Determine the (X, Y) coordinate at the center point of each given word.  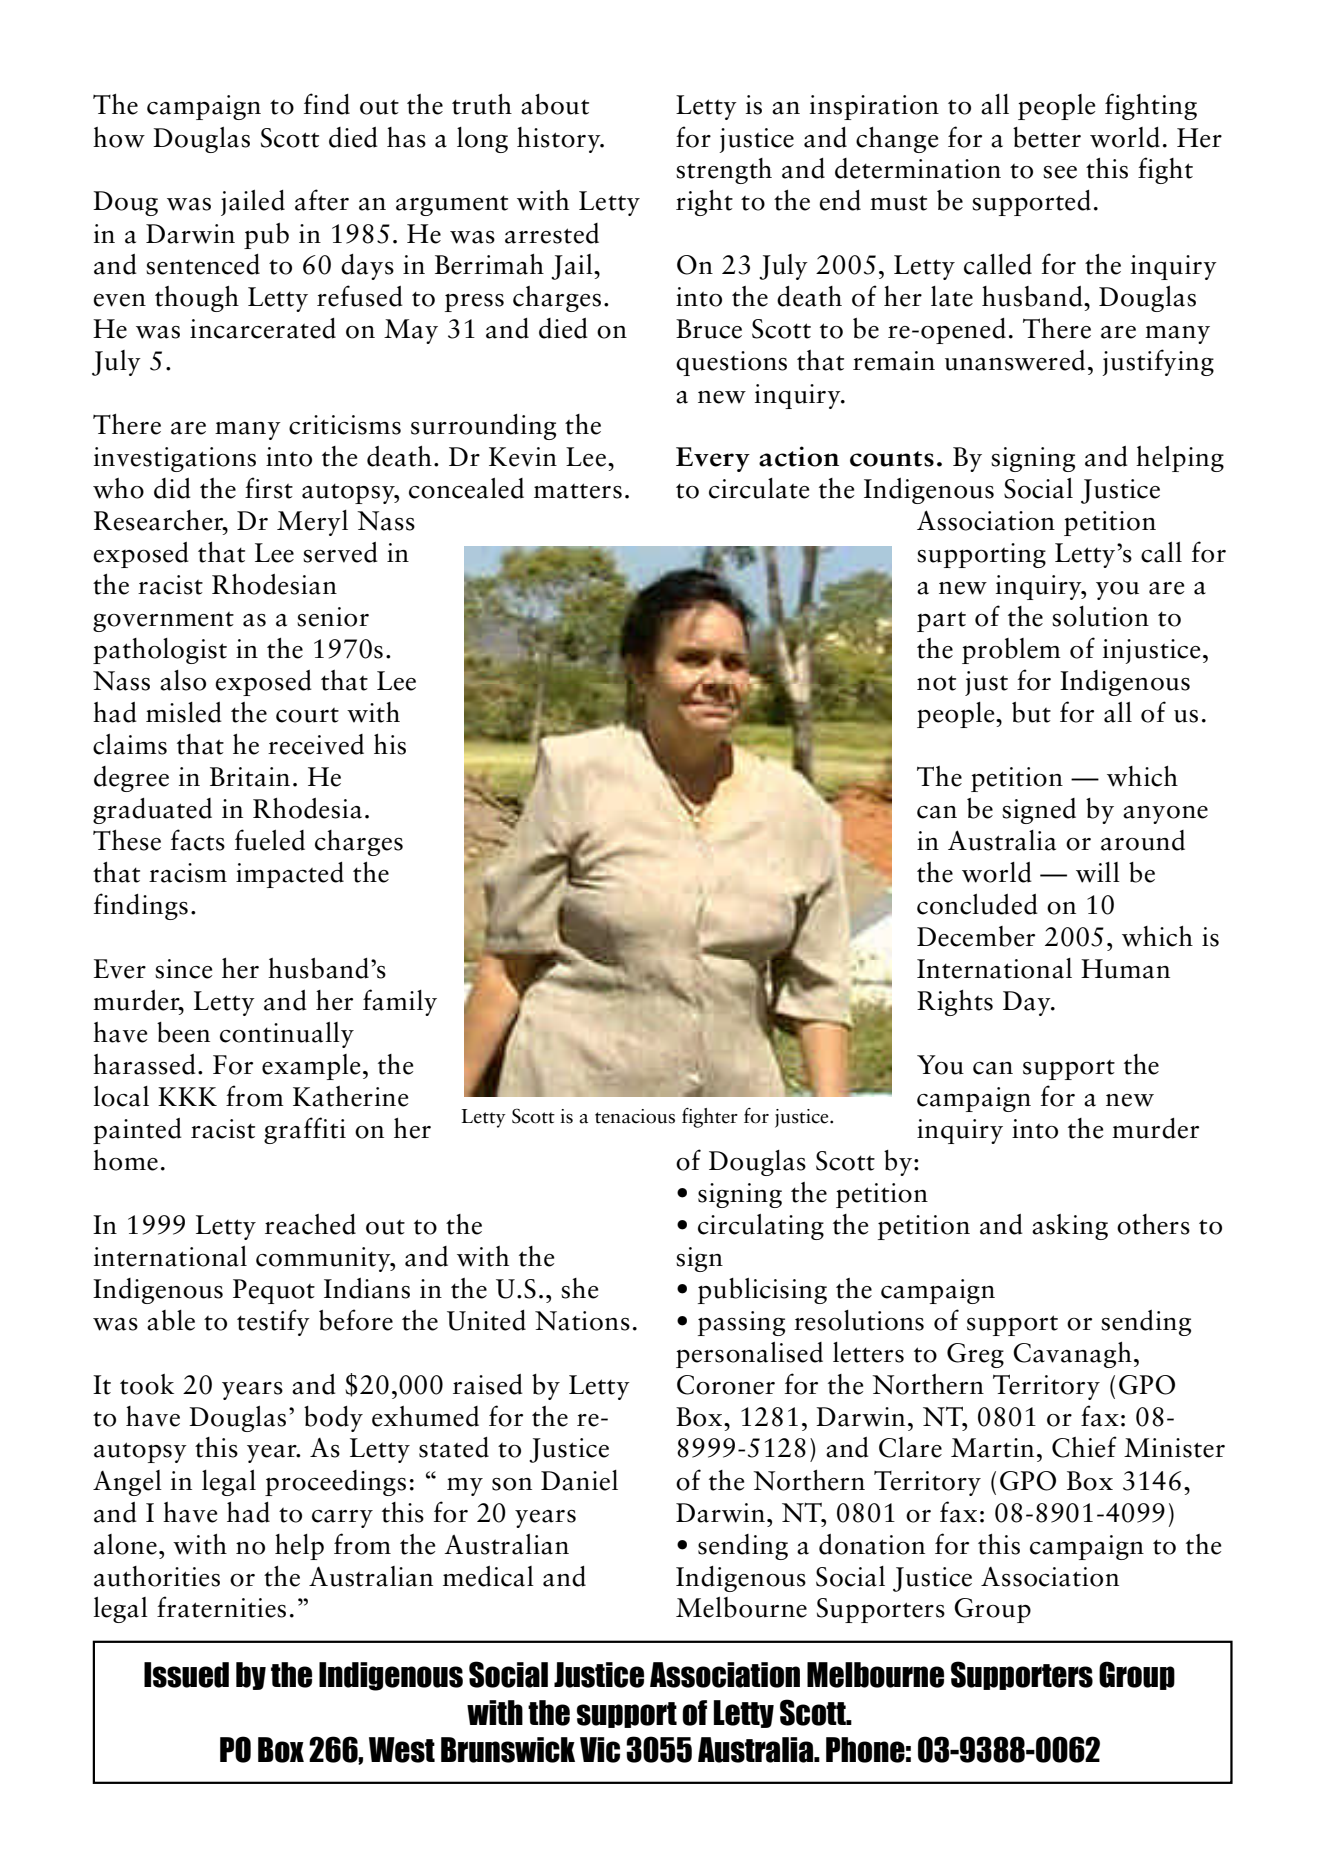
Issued (186, 1675)
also (183, 680)
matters (578, 491)
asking (1070, 1227)
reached (310, 1224)
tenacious (635, 1116)
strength (724, 171)
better (1047, 137)
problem (1011, 651)
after (322, 200)
